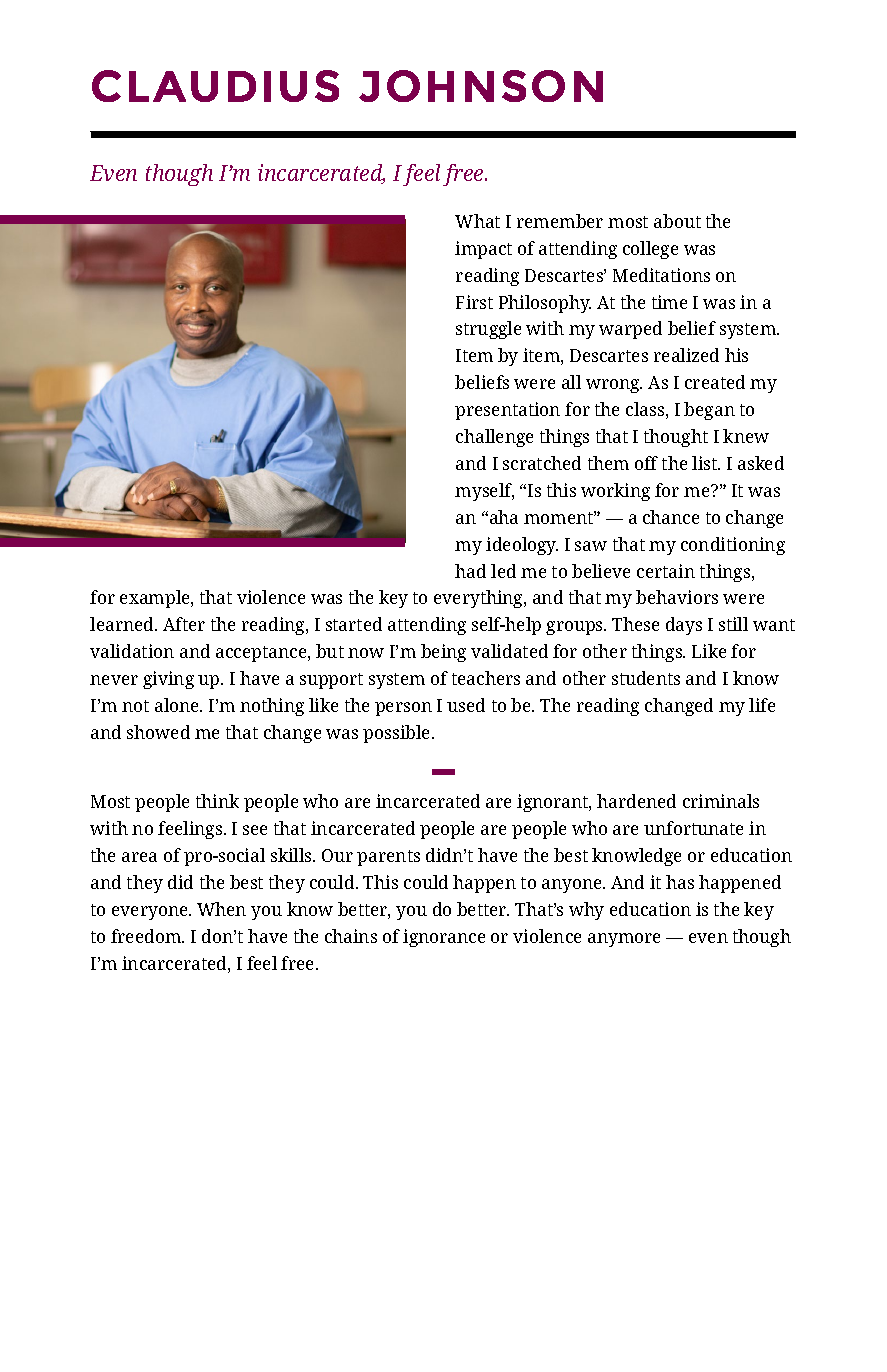 The image size is (887, 1372). I want to click on chance, so click(671, 517).
